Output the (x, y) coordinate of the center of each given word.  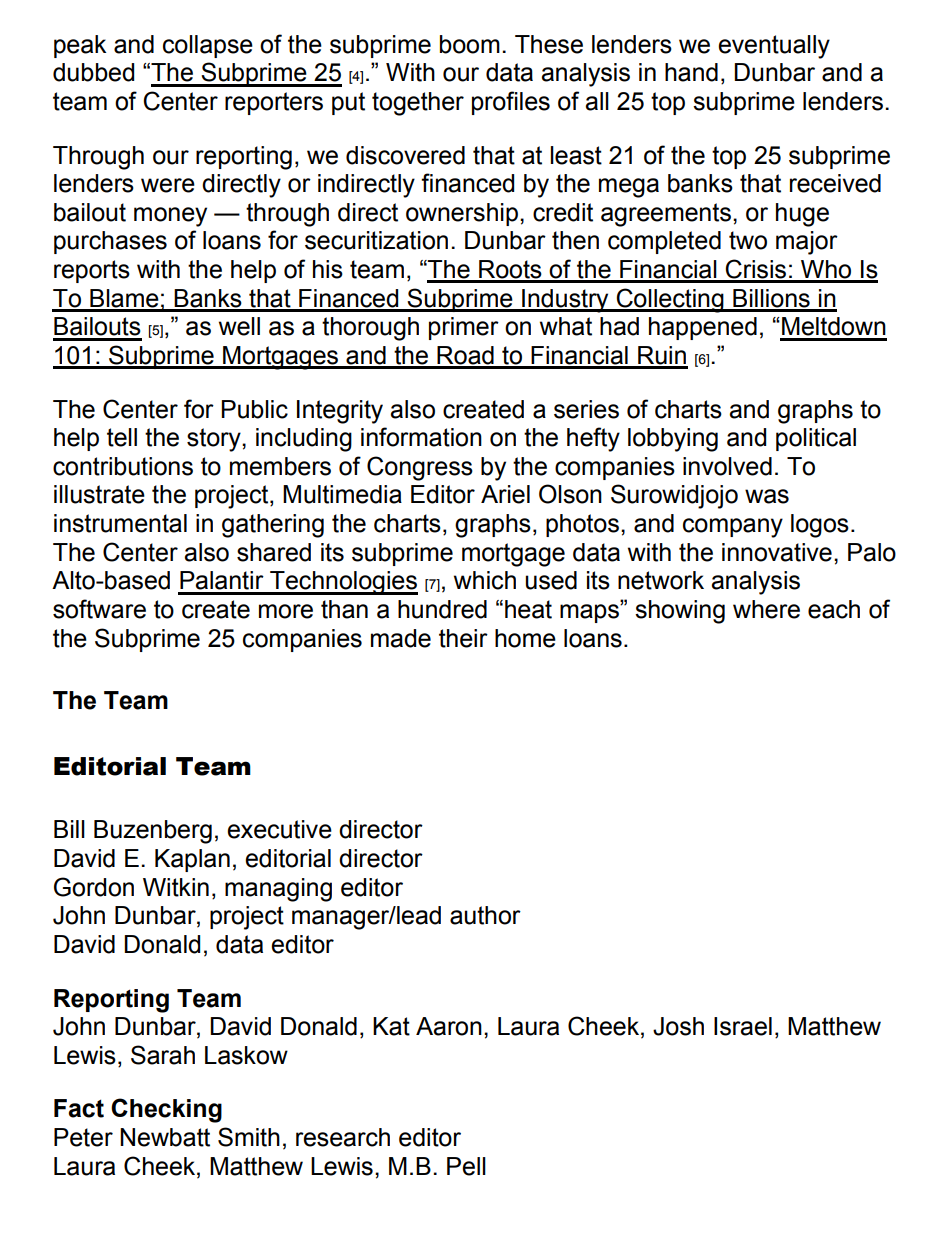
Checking (166, 1110)
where (766, 609)
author (485, 915)
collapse (208, 46)
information (421, 437)
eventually (774, 47)
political (816, 439)
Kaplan (192, 860)
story (215, 440)
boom (470, 44)
